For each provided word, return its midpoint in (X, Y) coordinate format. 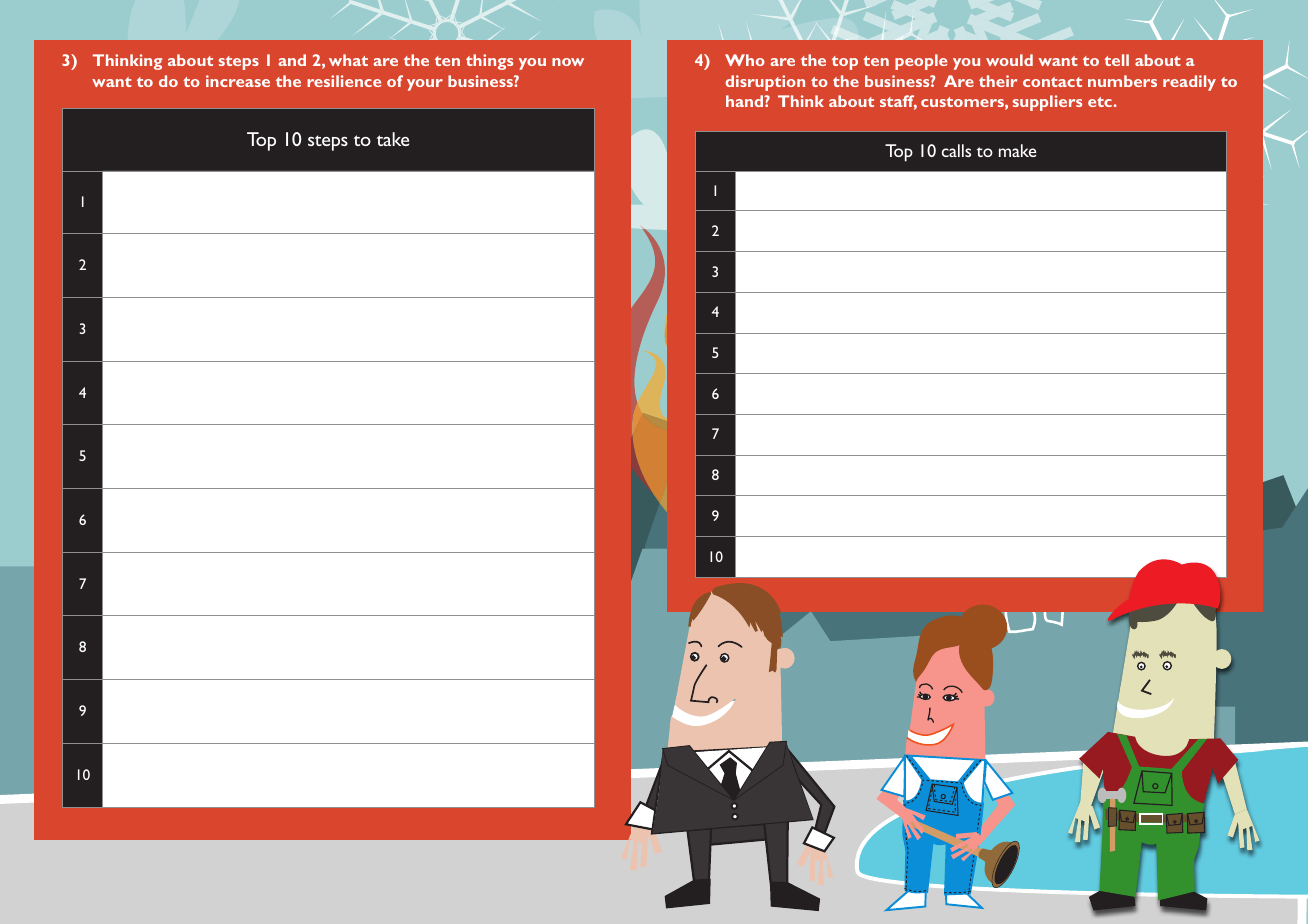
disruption (765, 83)
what (348, 60)
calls (956, 150)
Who (745, 60)
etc (1100, 102)
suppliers (1047, 103)
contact (1052, 82)
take (393, 139)
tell (1116, 60)
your (425, 85)
